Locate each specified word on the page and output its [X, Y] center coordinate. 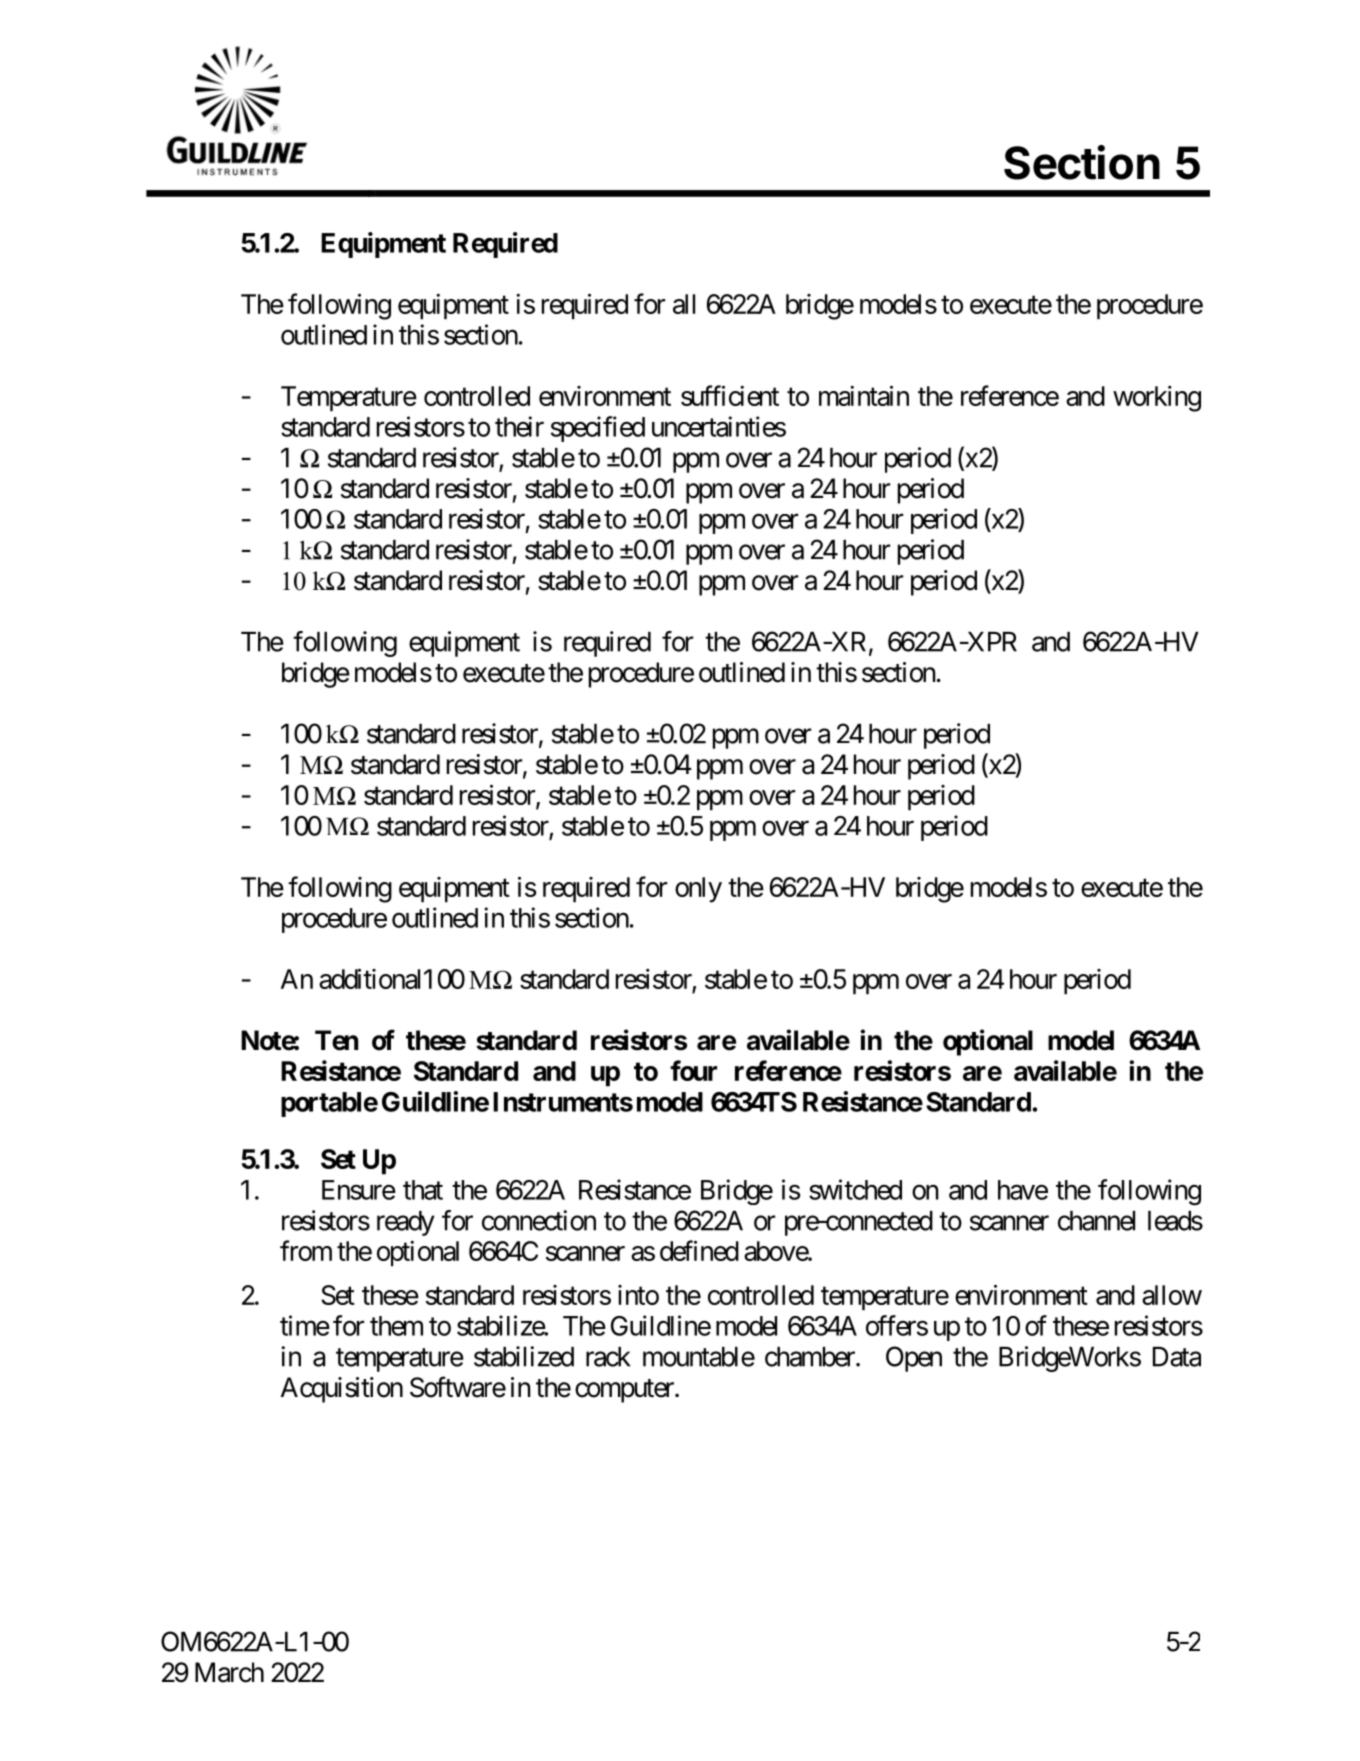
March [229, 1672]
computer [625, 1391]
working [1157, 399]
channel [1096, 1221]
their [519, 426]
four [693, 1070]
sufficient [730, 395]
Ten [336, 1040]
